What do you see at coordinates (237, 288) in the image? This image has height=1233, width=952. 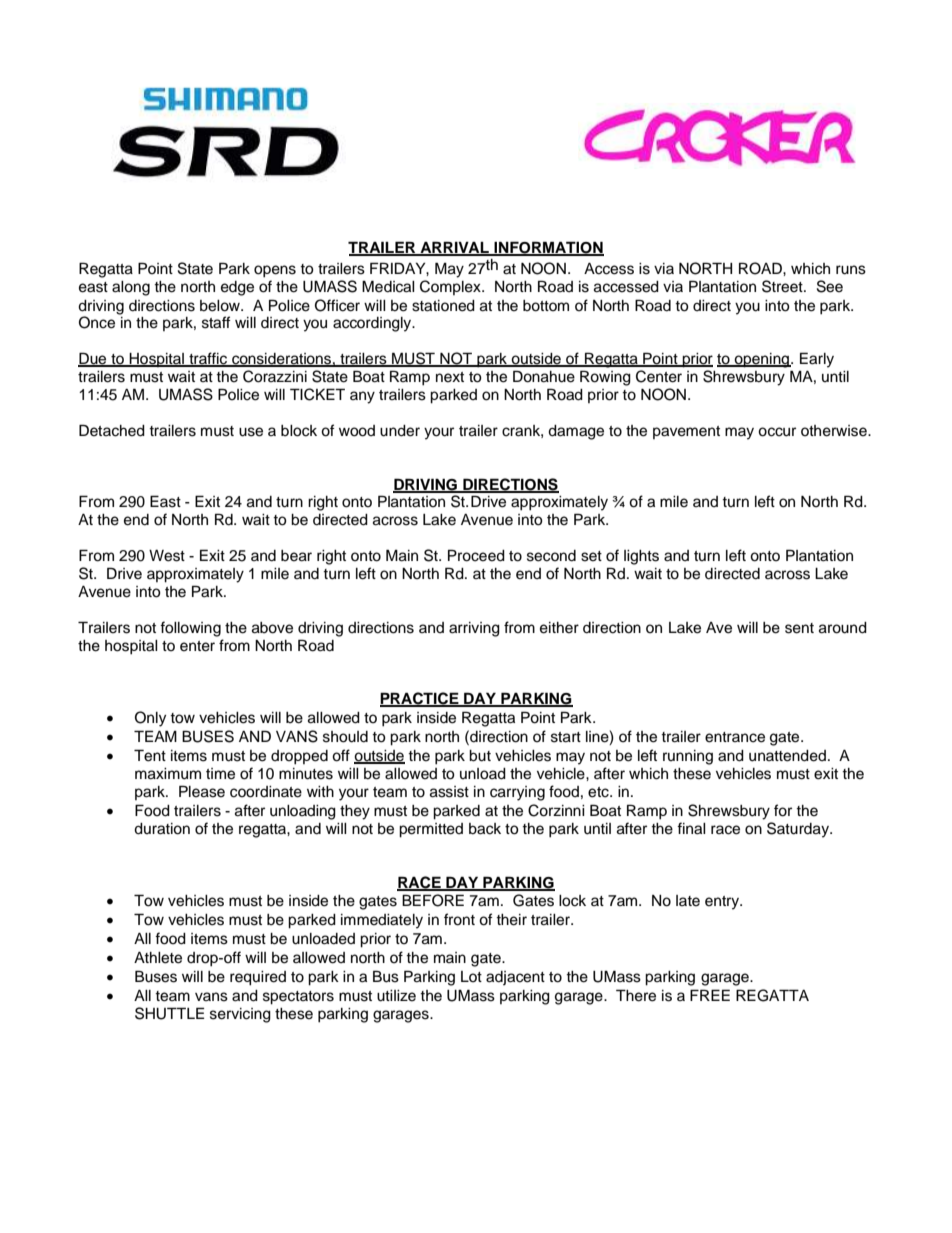 I see `edge` at bounding box center [237, 288].
